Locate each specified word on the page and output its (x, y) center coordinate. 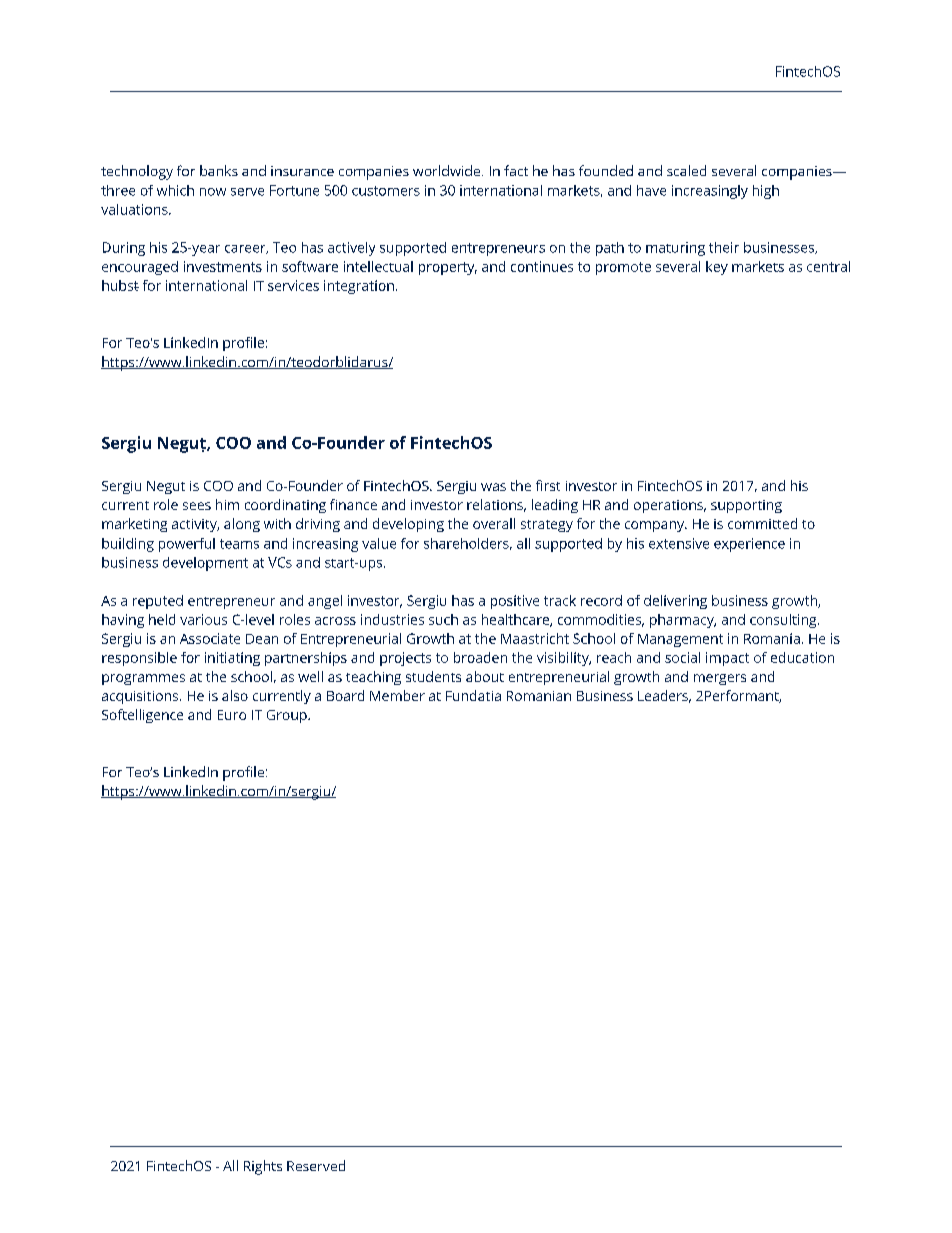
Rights (263, 1167)
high (766, 192)
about (485, 676)
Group (288, 716)
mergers (720, 679)
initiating (232, 659)
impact (727, 659)
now (213, 192)
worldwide (448, 170)
